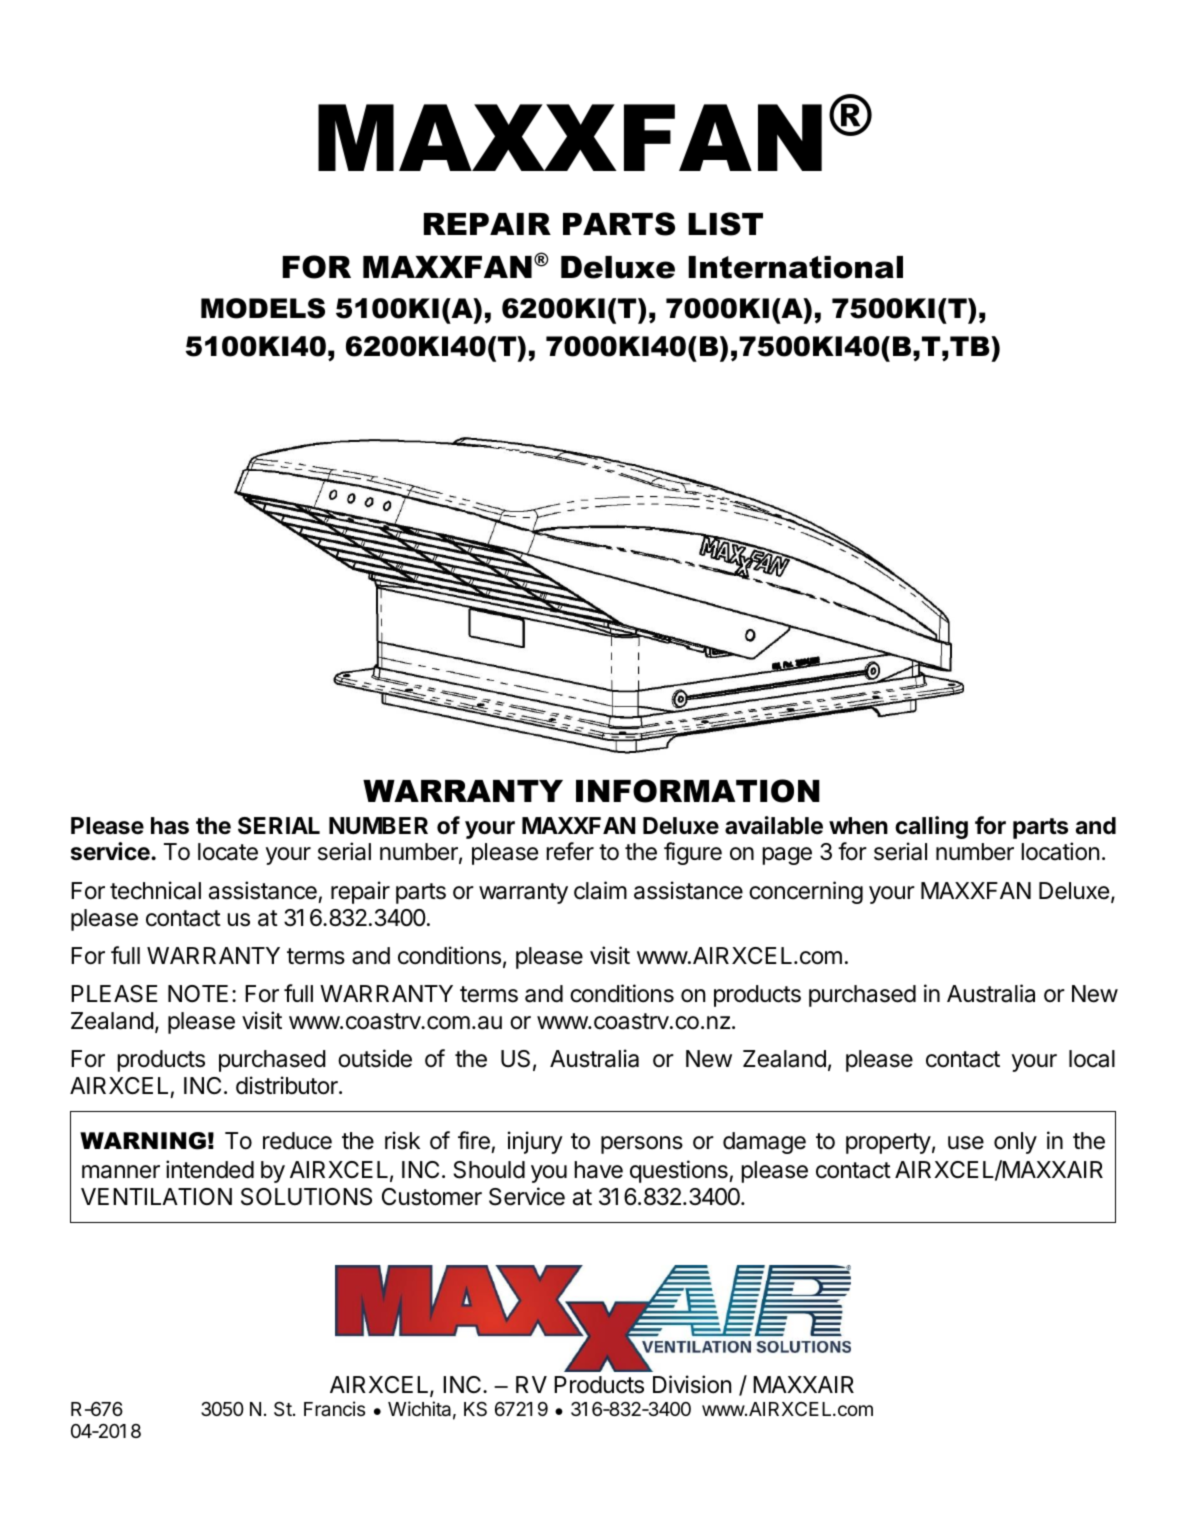  Describe the element at coordinates (1092, 1059) in the image. I see `local` at that location.
